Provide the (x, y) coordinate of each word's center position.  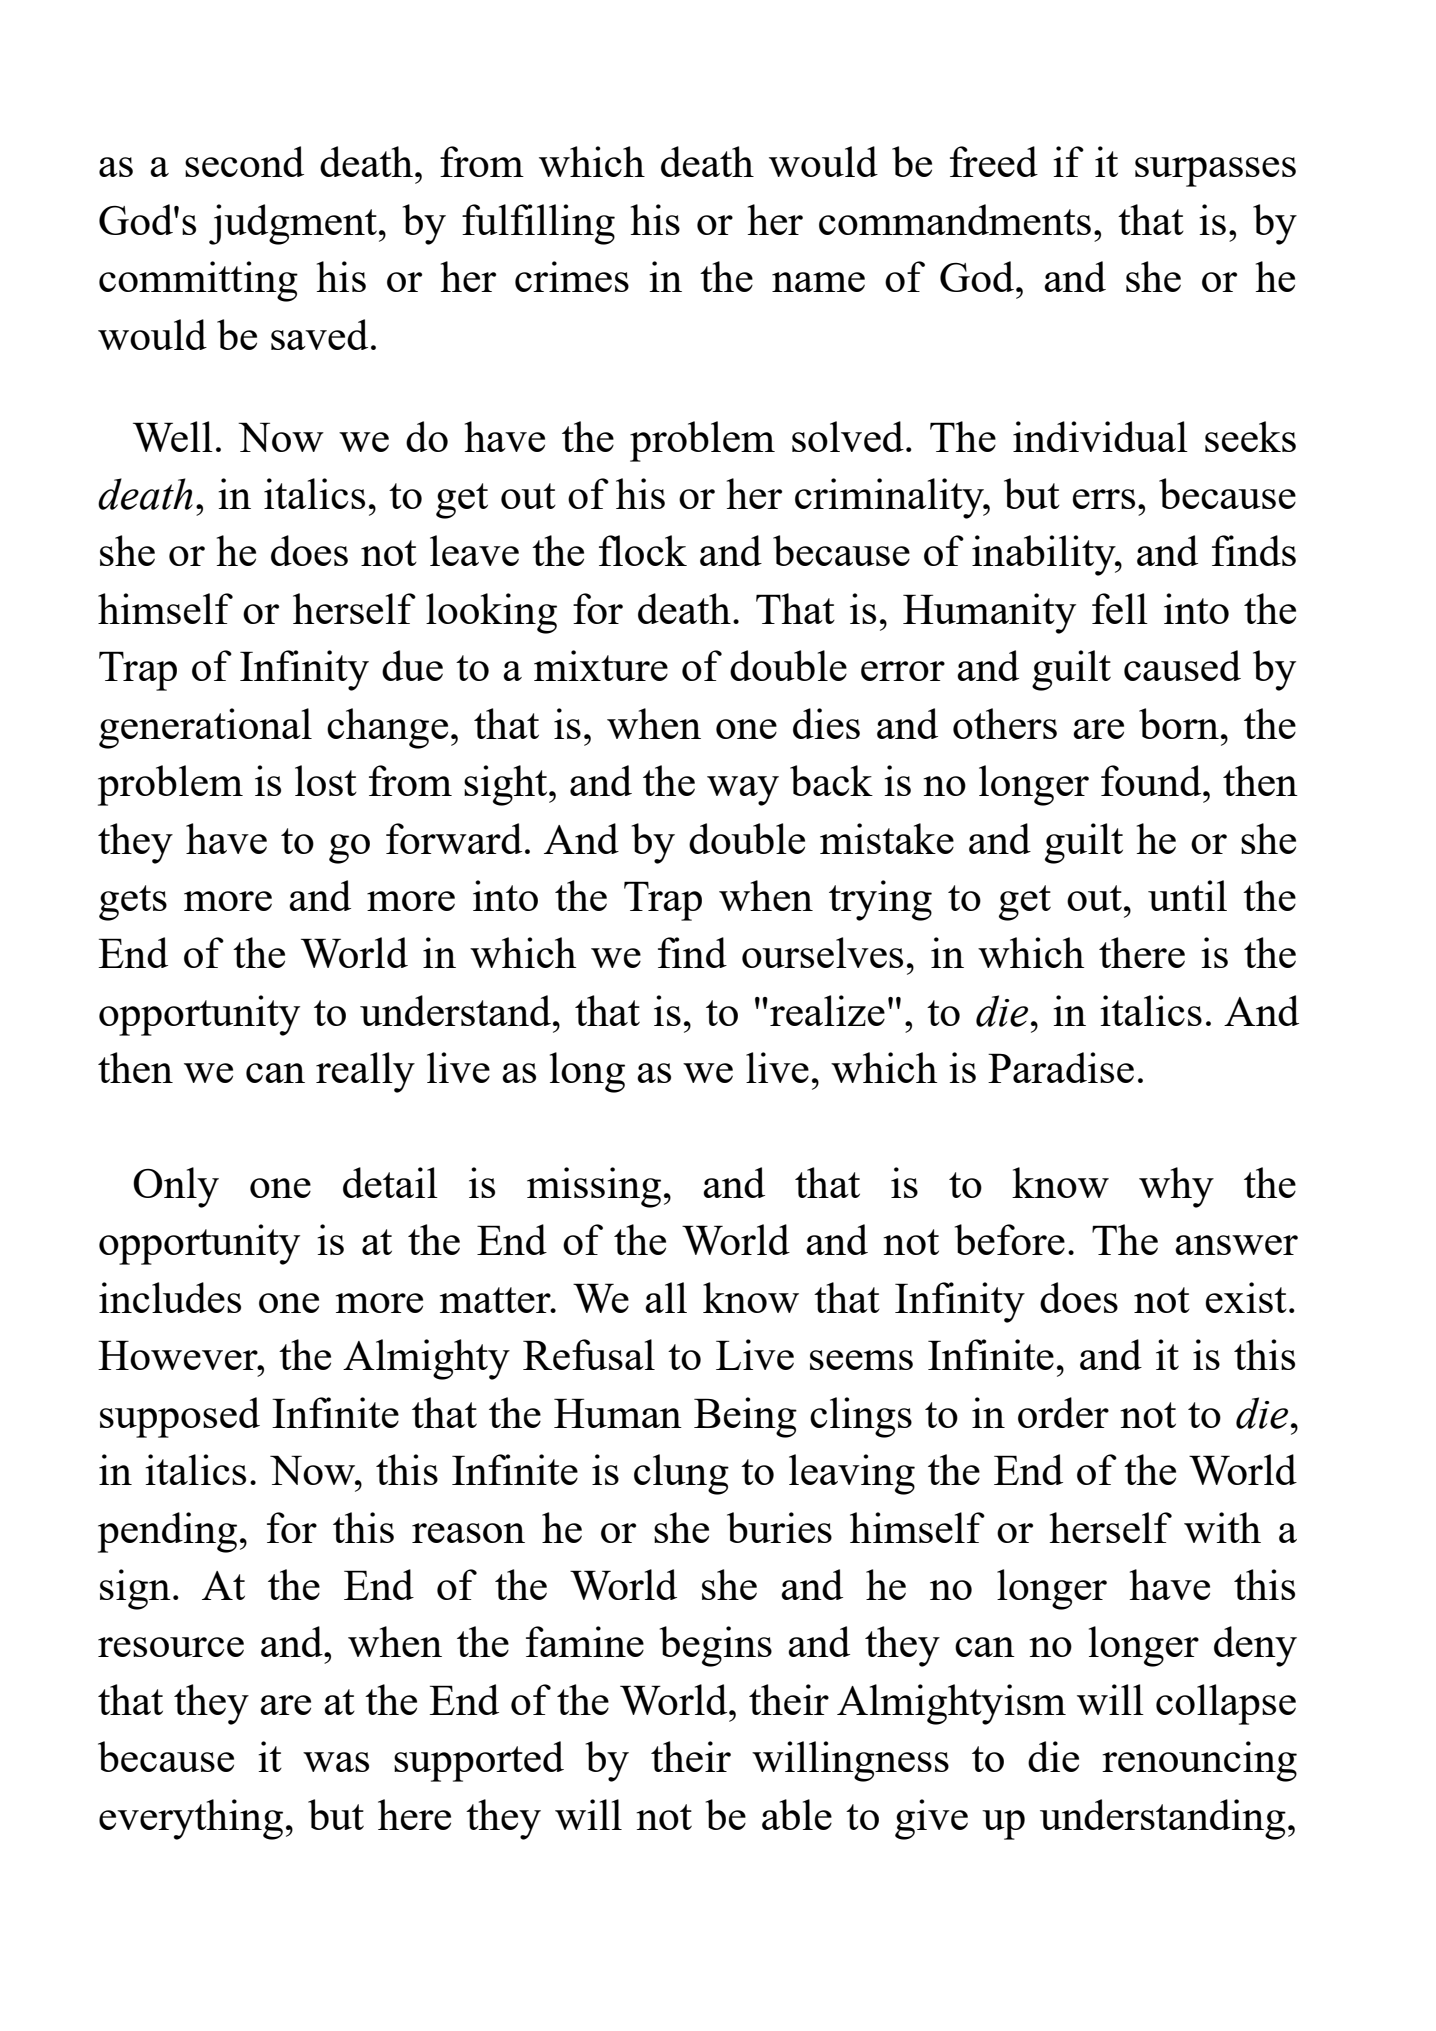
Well (173, 436)
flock (643, 550)
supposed (180, 1417)
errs (1104, 499)
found (1152, 780)
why (1176, 1187)
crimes (572, 276)
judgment (293, 224)
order (1063, 1412)
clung (681, 1474)
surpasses (1215, 172)
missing (594, 1187)
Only (176, 1187)
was (336, 1762)
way (743, 791)
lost (326, 780)
